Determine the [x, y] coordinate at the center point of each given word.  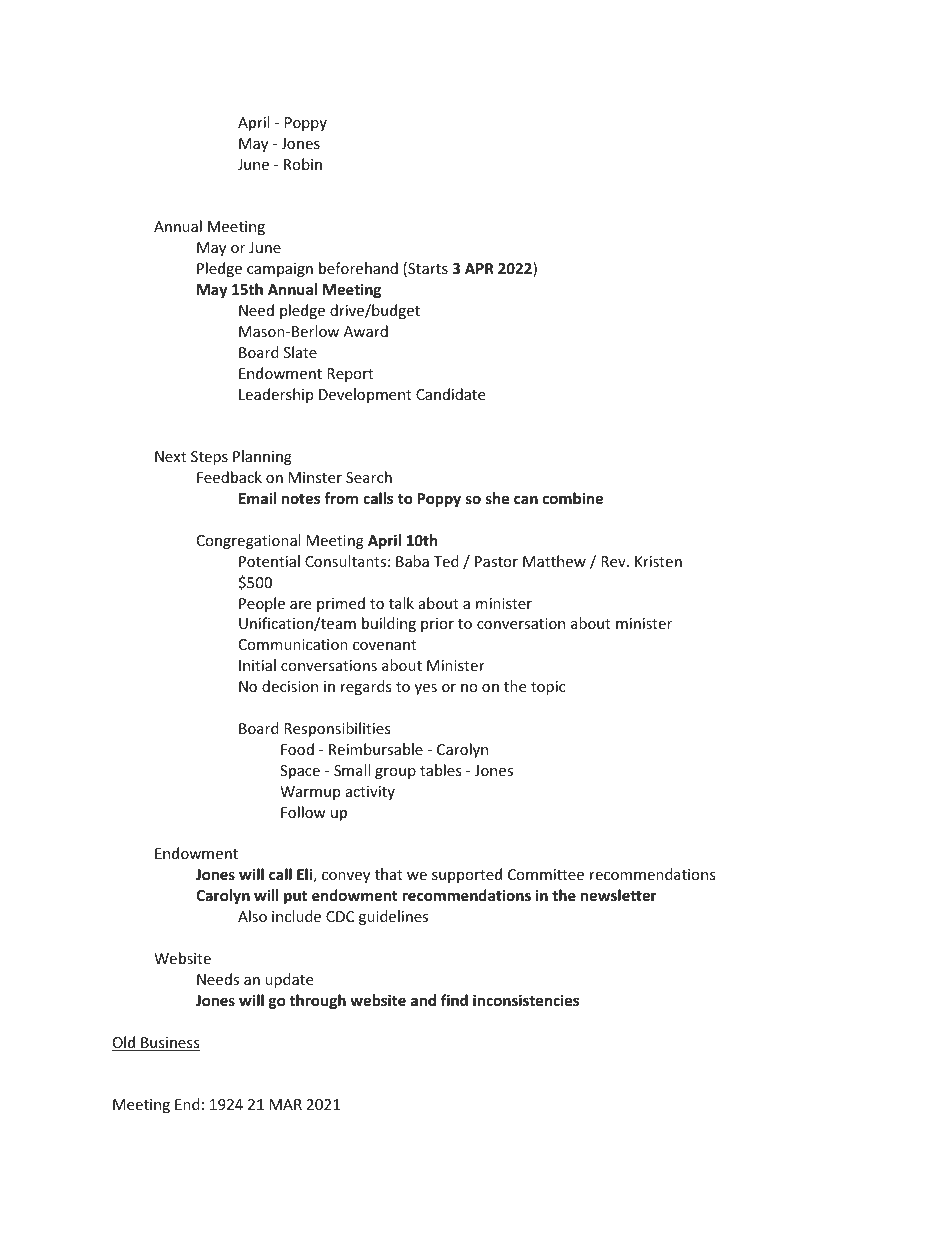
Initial [257, 665]
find [454, 1000]
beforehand [358, 268]
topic [548, 688]
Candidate [450, 394]
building [389, 624]
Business [169, 1044]
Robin [303, 164]
